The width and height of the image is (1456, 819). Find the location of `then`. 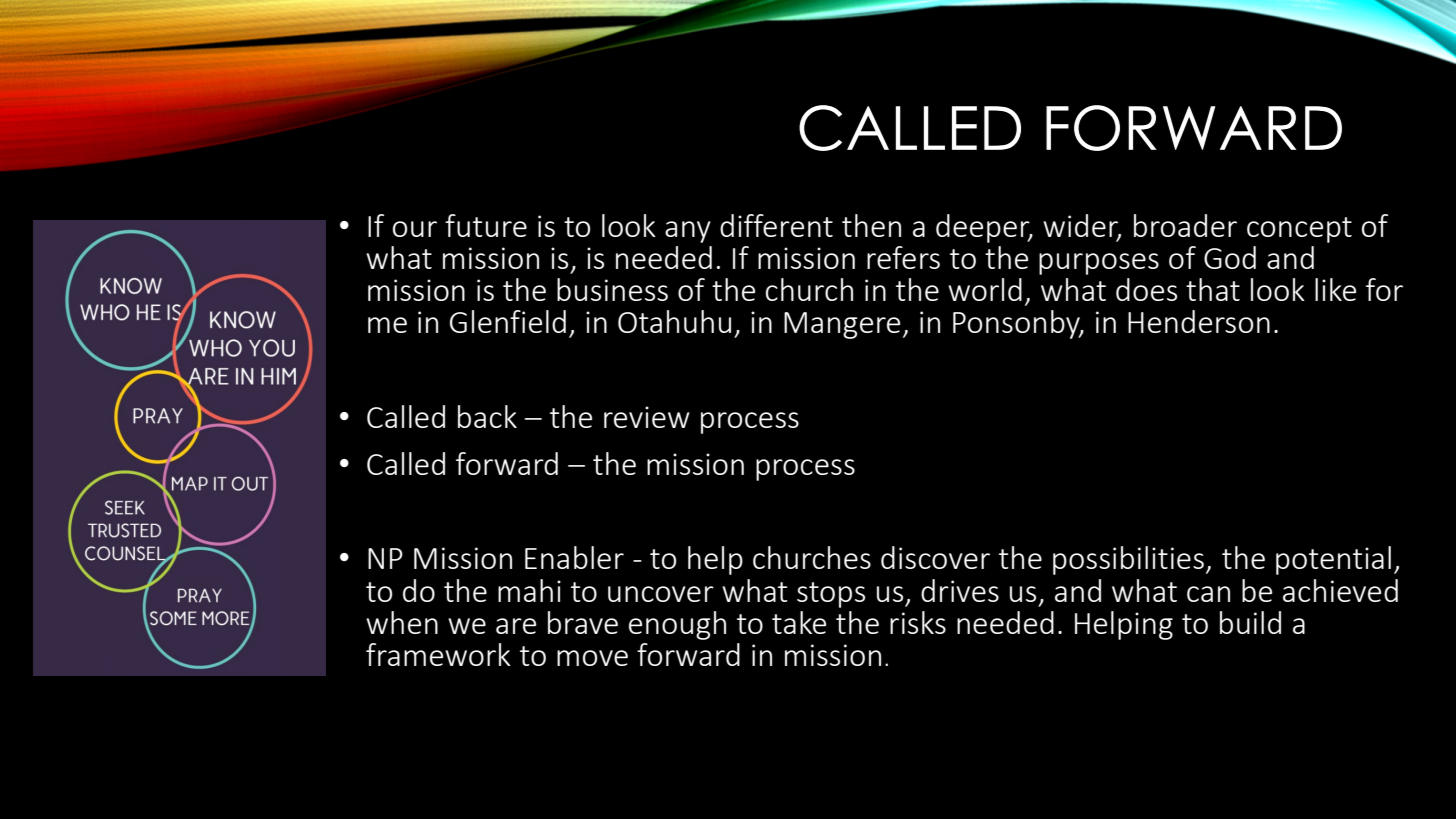

then is located at coordinates (871, 225).
